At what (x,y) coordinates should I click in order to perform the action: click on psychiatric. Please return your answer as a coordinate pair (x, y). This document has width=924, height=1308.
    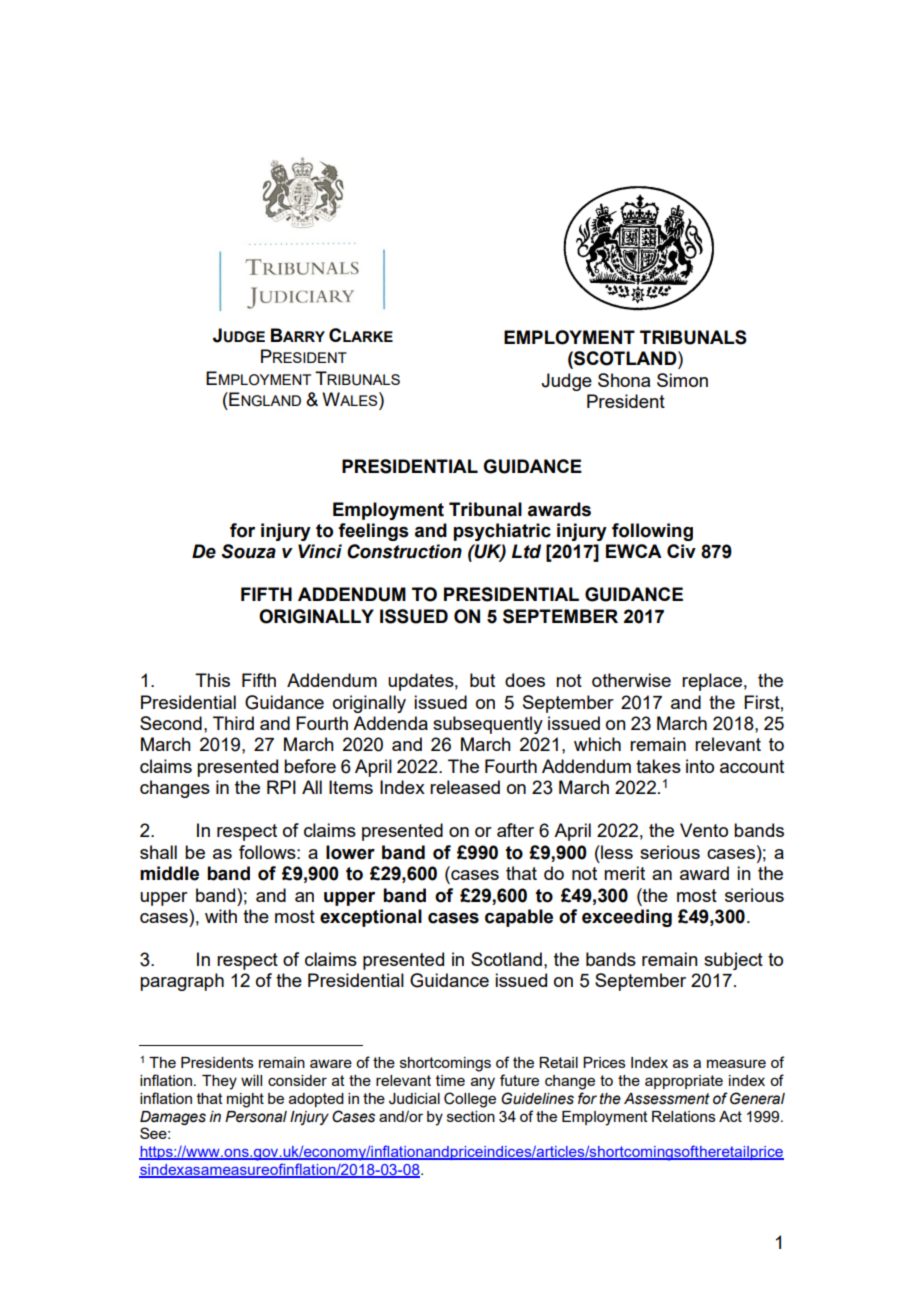
    Looking at the image, I should click on (502, 532).
